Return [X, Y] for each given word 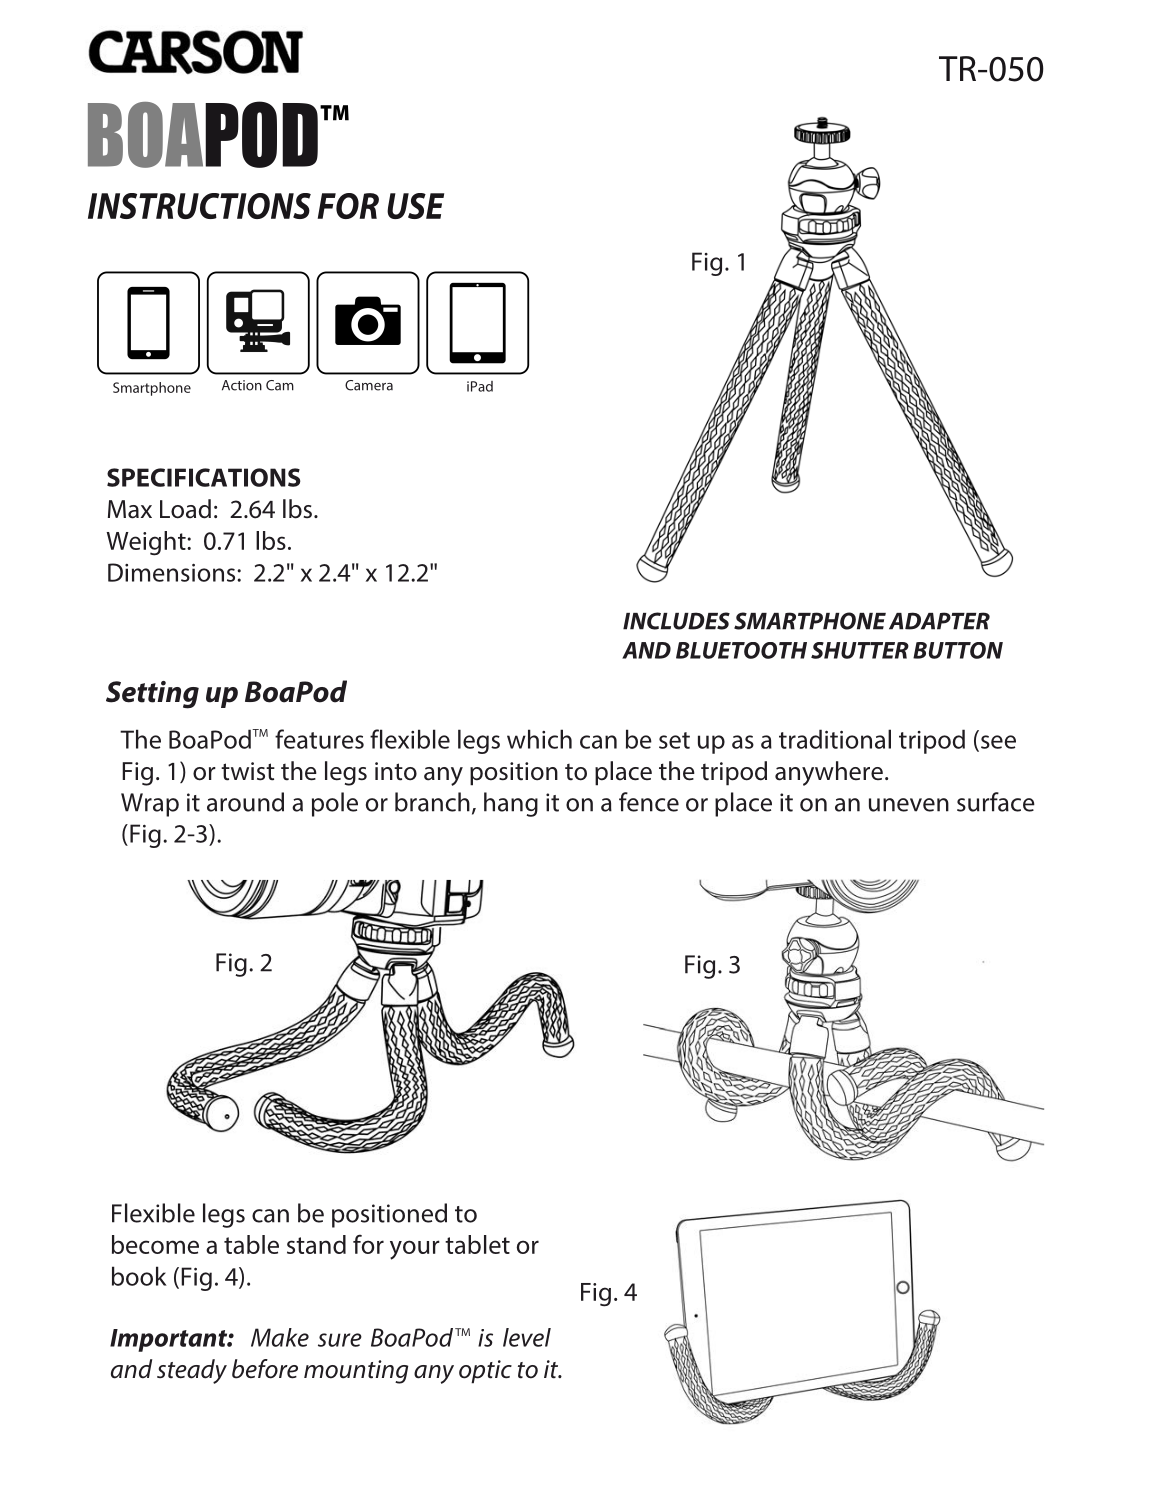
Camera [369, 385]
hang [511, 804]
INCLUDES [676, 621]
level [527, 1337]
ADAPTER [939, 621]
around [245, 802]
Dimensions [173, 572]
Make [280, 1337]
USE [415, 206]
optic [485, 1372]
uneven [909, 805]
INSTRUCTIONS [199, 206]
